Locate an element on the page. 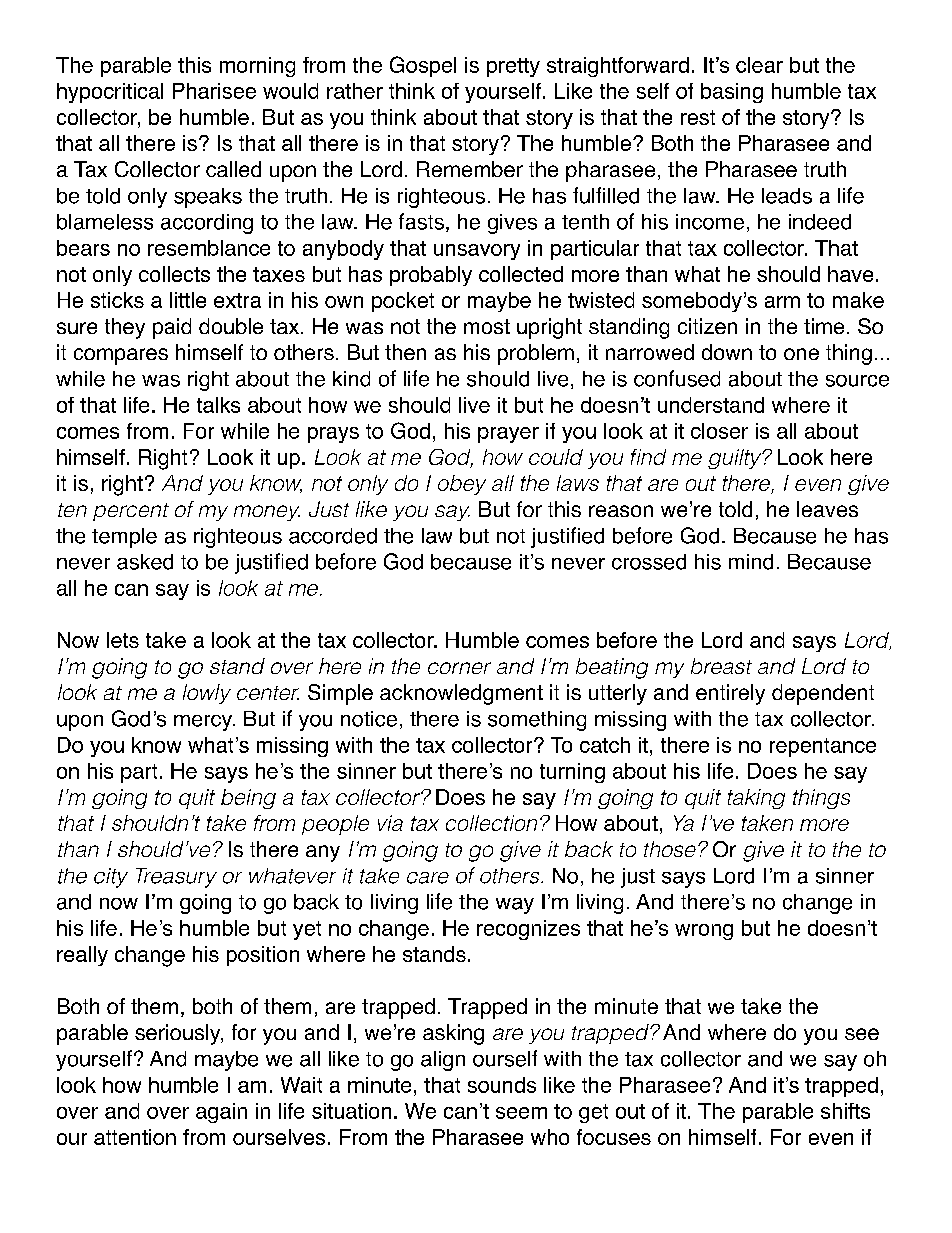 Image resolution: width=952 pixels, height=1233 pixels. collection is located at coordinates (491, 823).
